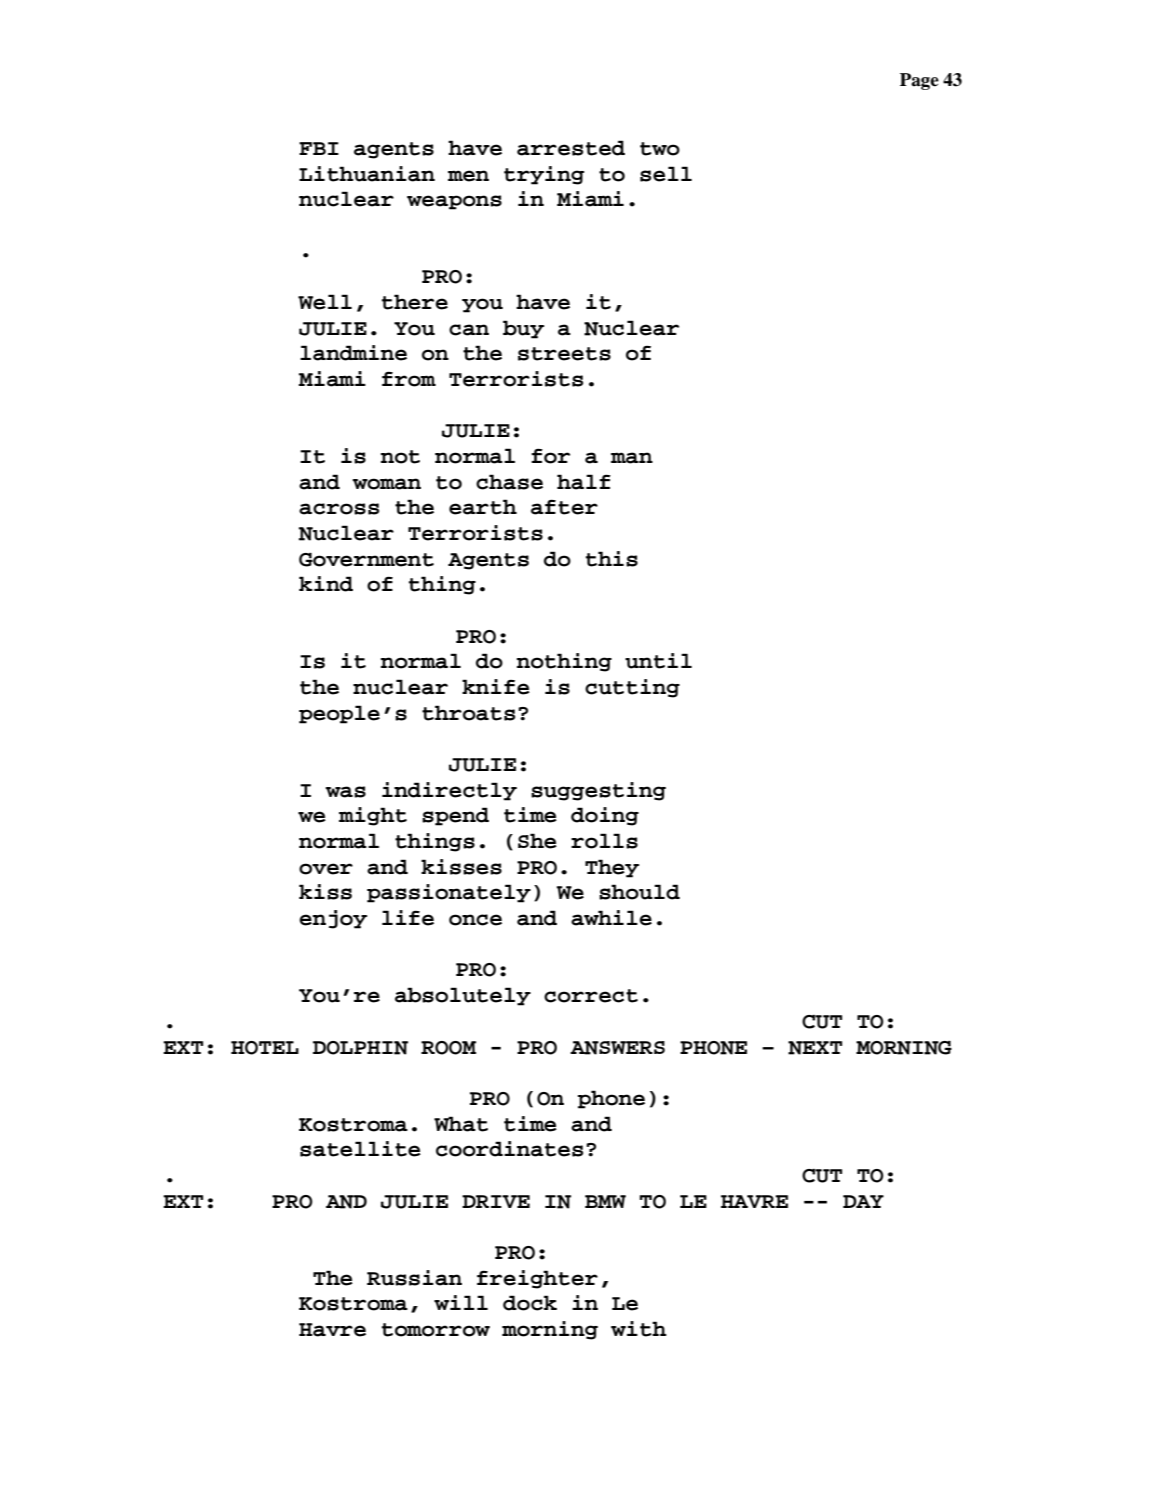  What do you see at coordinates (319, 148) in the screenshot?
I see `FBI` at bounding box center [319, 148].
